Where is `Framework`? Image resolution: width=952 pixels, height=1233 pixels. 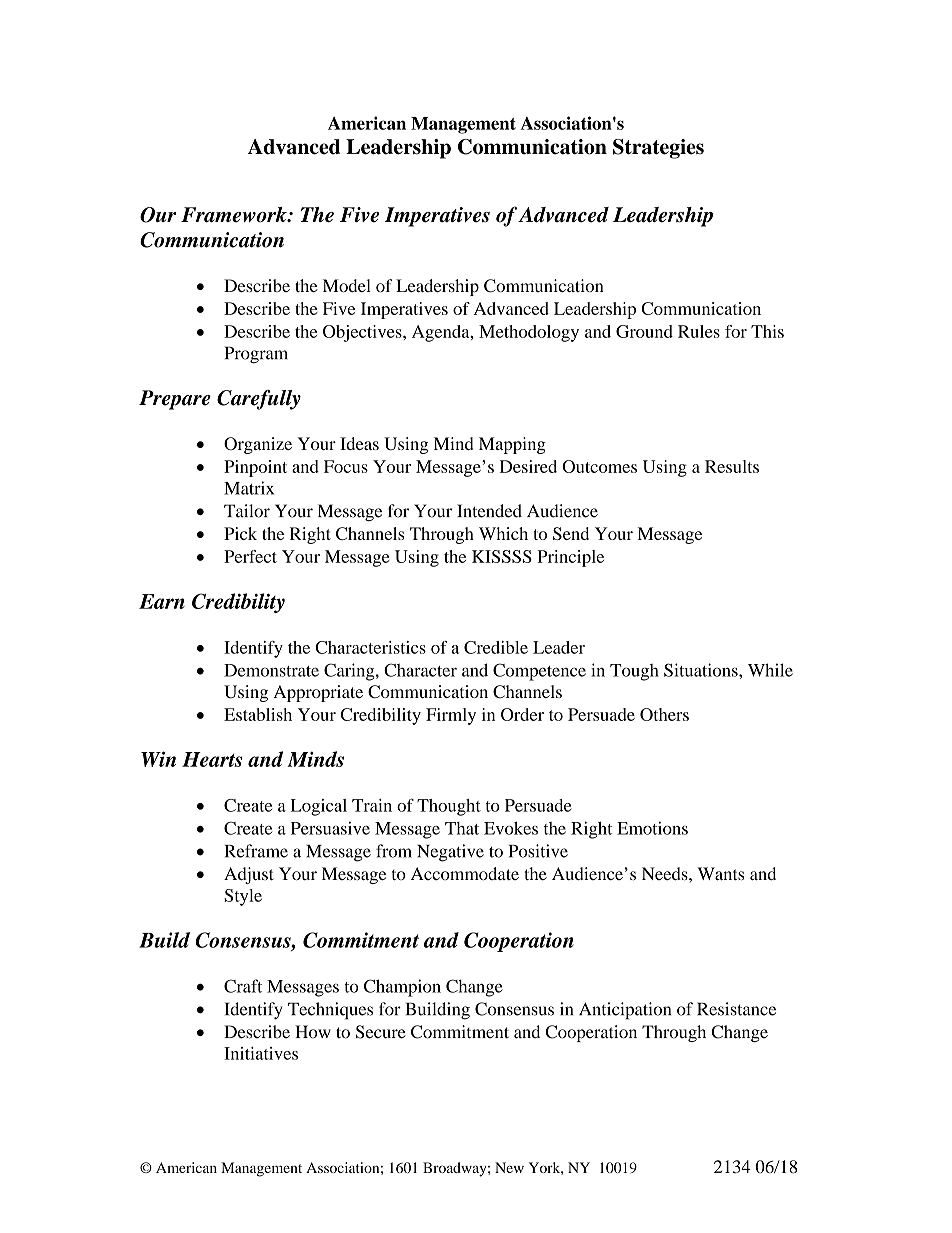 Framework is located at coordinates (235, 215).
